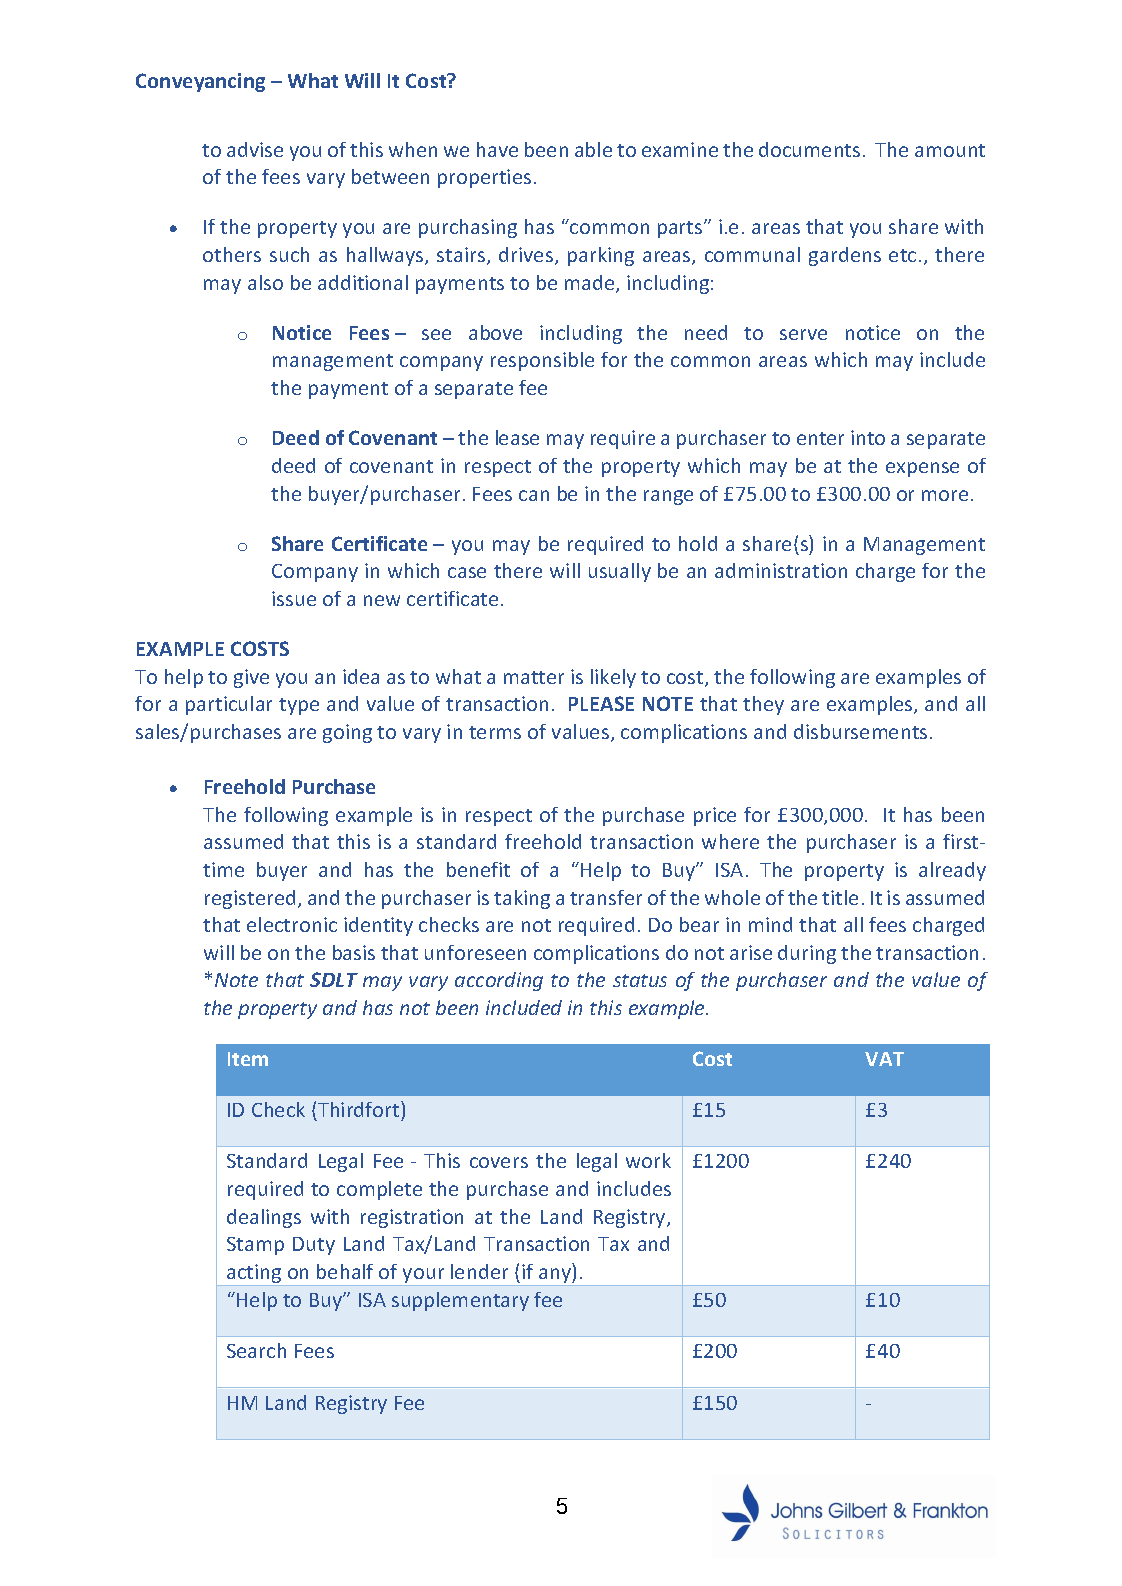 This screenshot has width=1122, height=1586. I want to click on likely, so click(613, 678).
